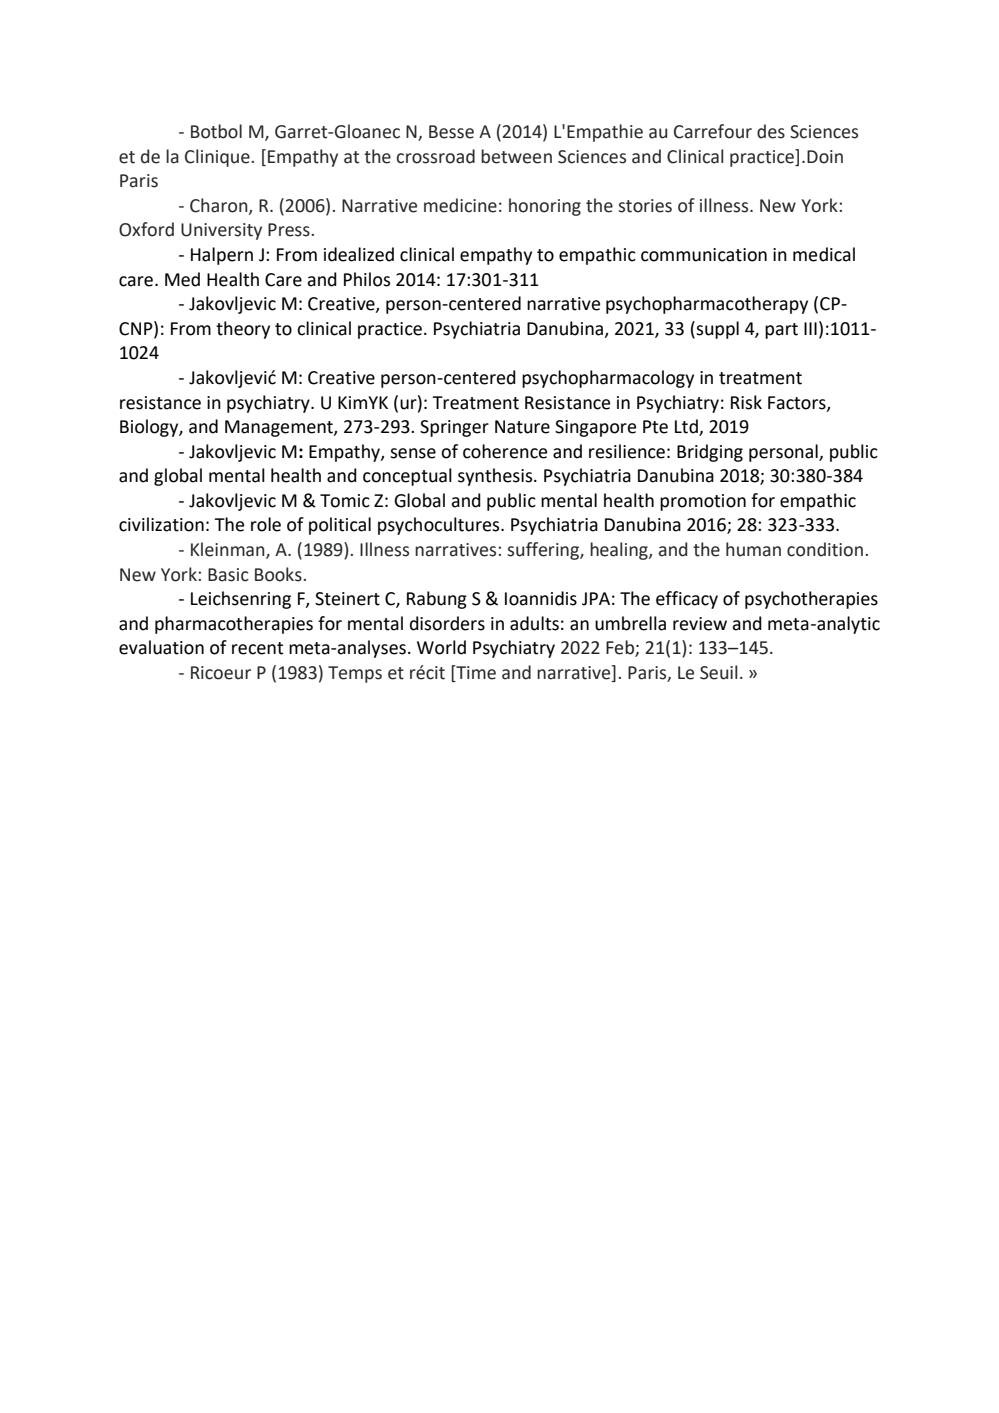 The width and height of the page is (999, 1413). Describe the element at coordinates (496, 477) in the page. I see `synthesis` at that location.
